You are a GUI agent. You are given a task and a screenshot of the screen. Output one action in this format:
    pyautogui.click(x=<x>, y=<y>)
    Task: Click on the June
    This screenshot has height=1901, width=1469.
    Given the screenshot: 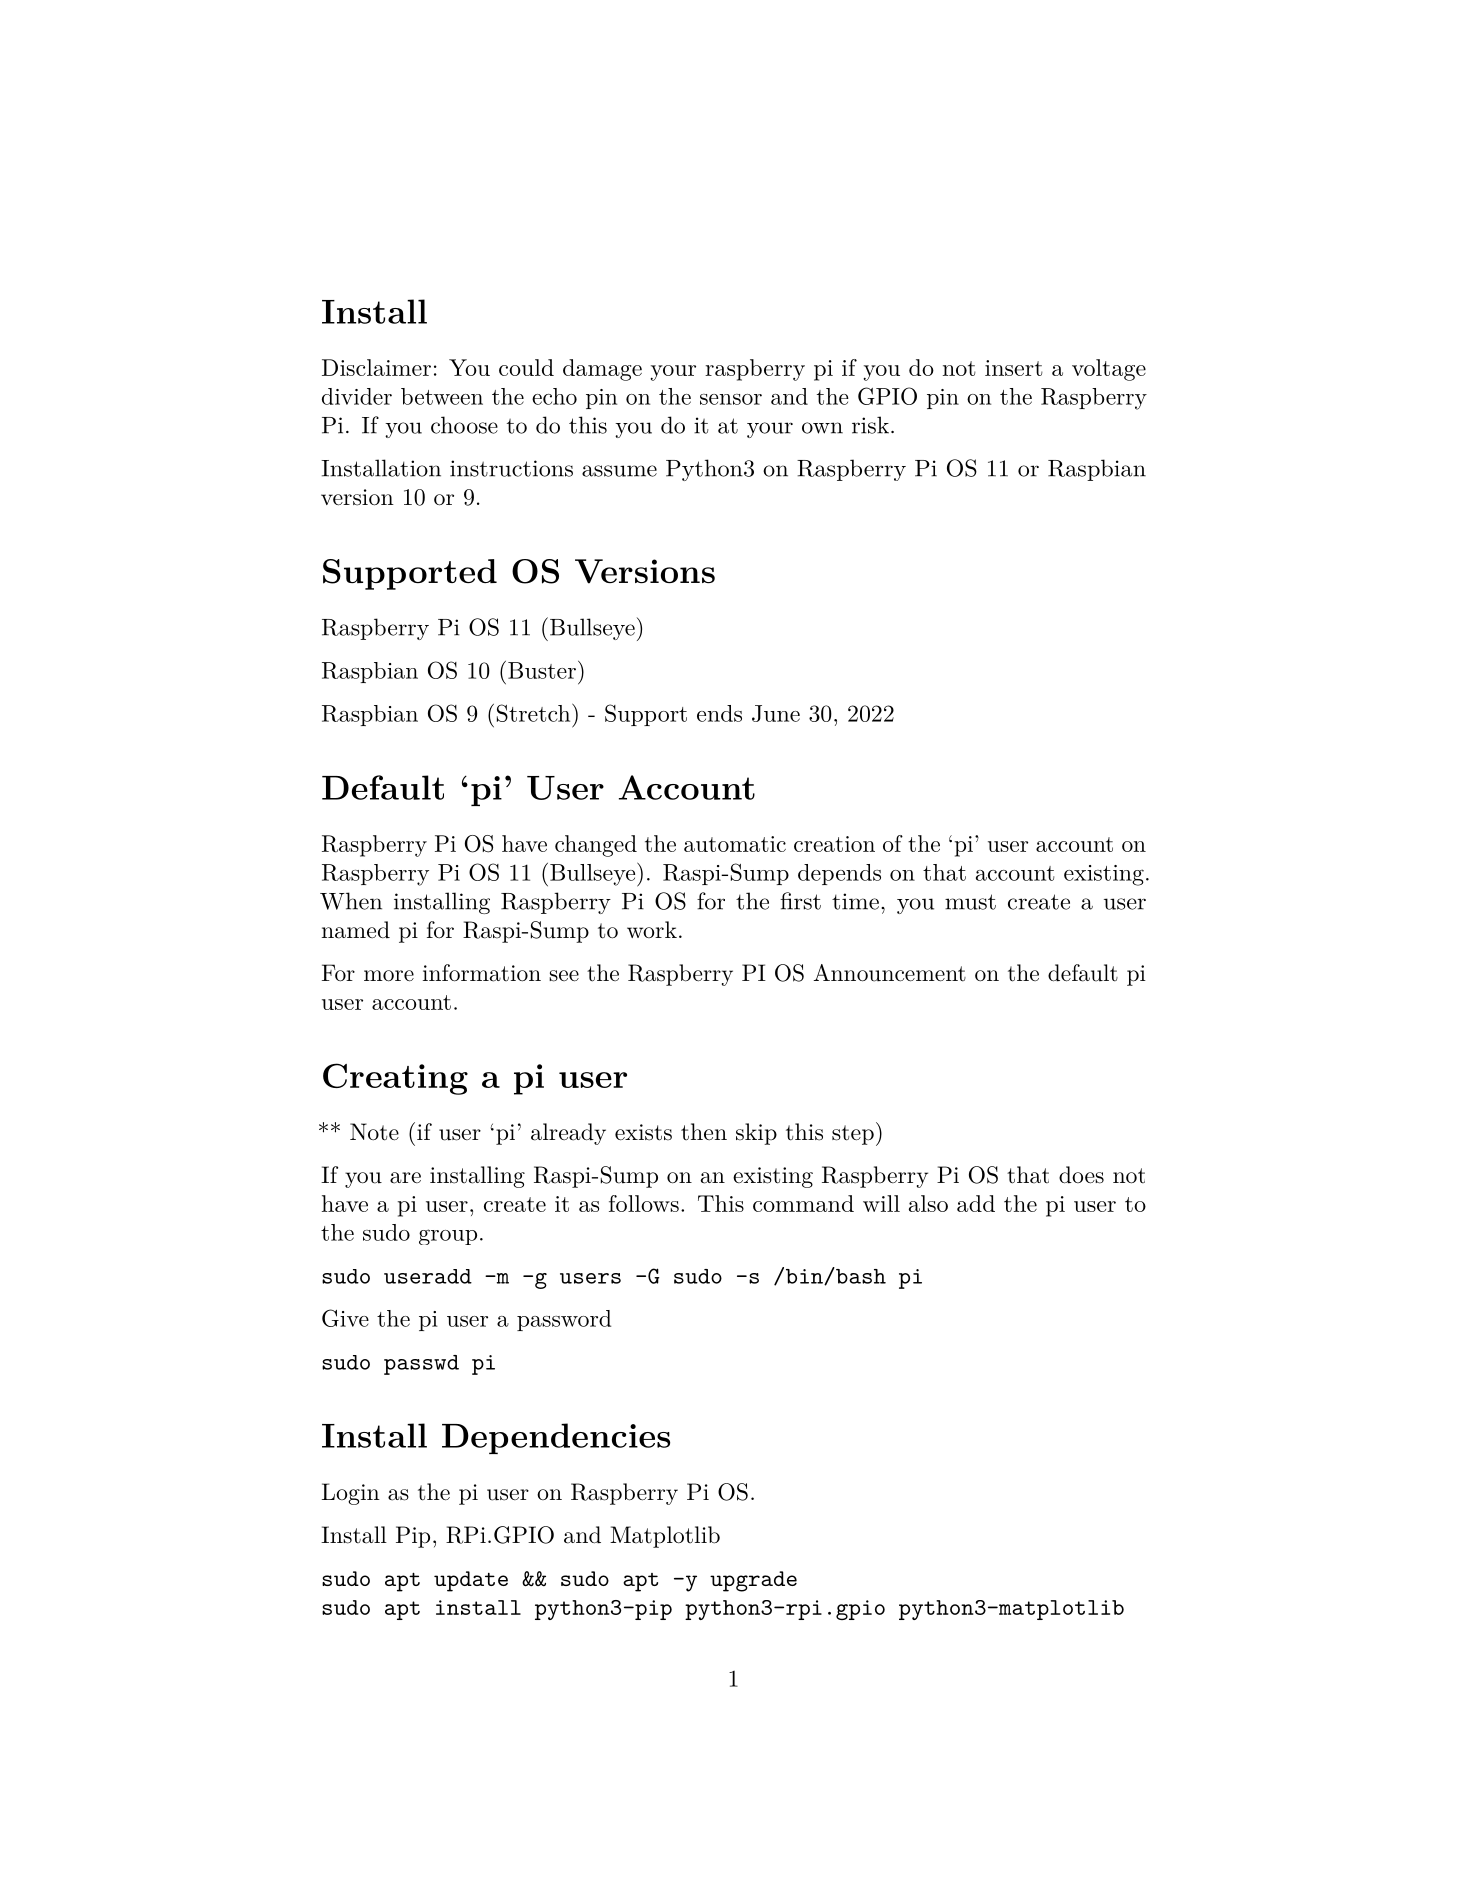 What is the action you would take?
    pyautogui.click(x=776, y=713)
